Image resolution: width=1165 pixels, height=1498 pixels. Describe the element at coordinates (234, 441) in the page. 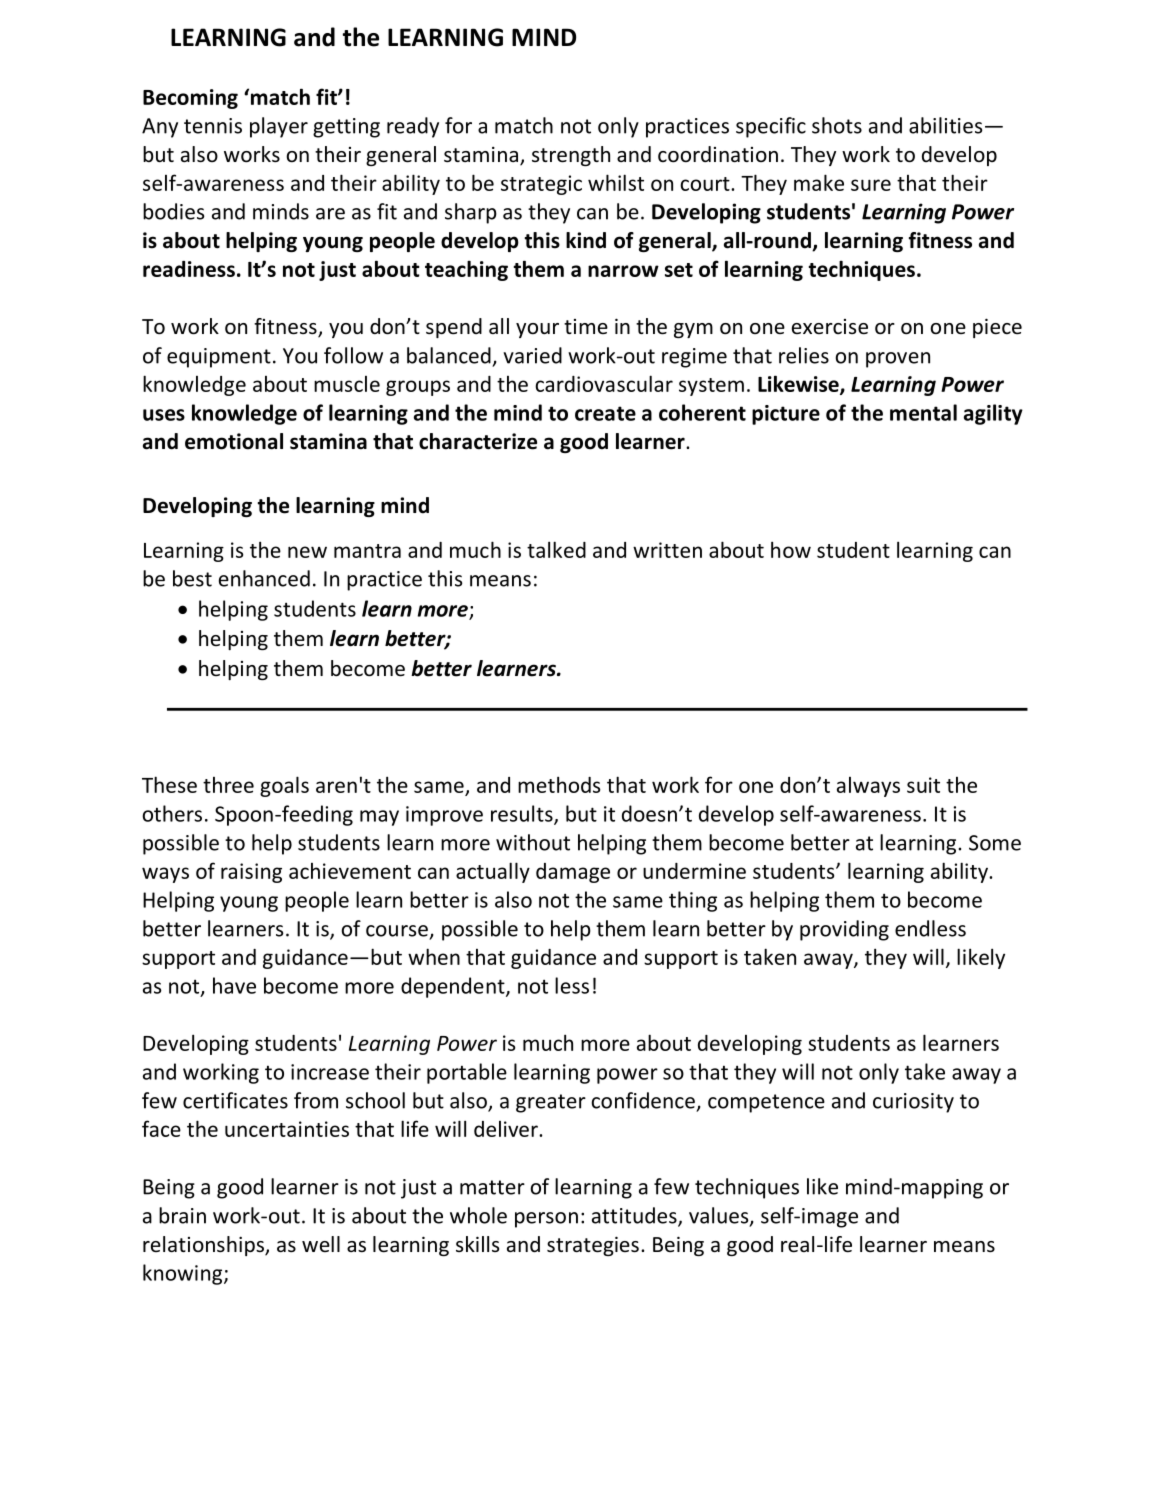

I see `emotional` at that location.
